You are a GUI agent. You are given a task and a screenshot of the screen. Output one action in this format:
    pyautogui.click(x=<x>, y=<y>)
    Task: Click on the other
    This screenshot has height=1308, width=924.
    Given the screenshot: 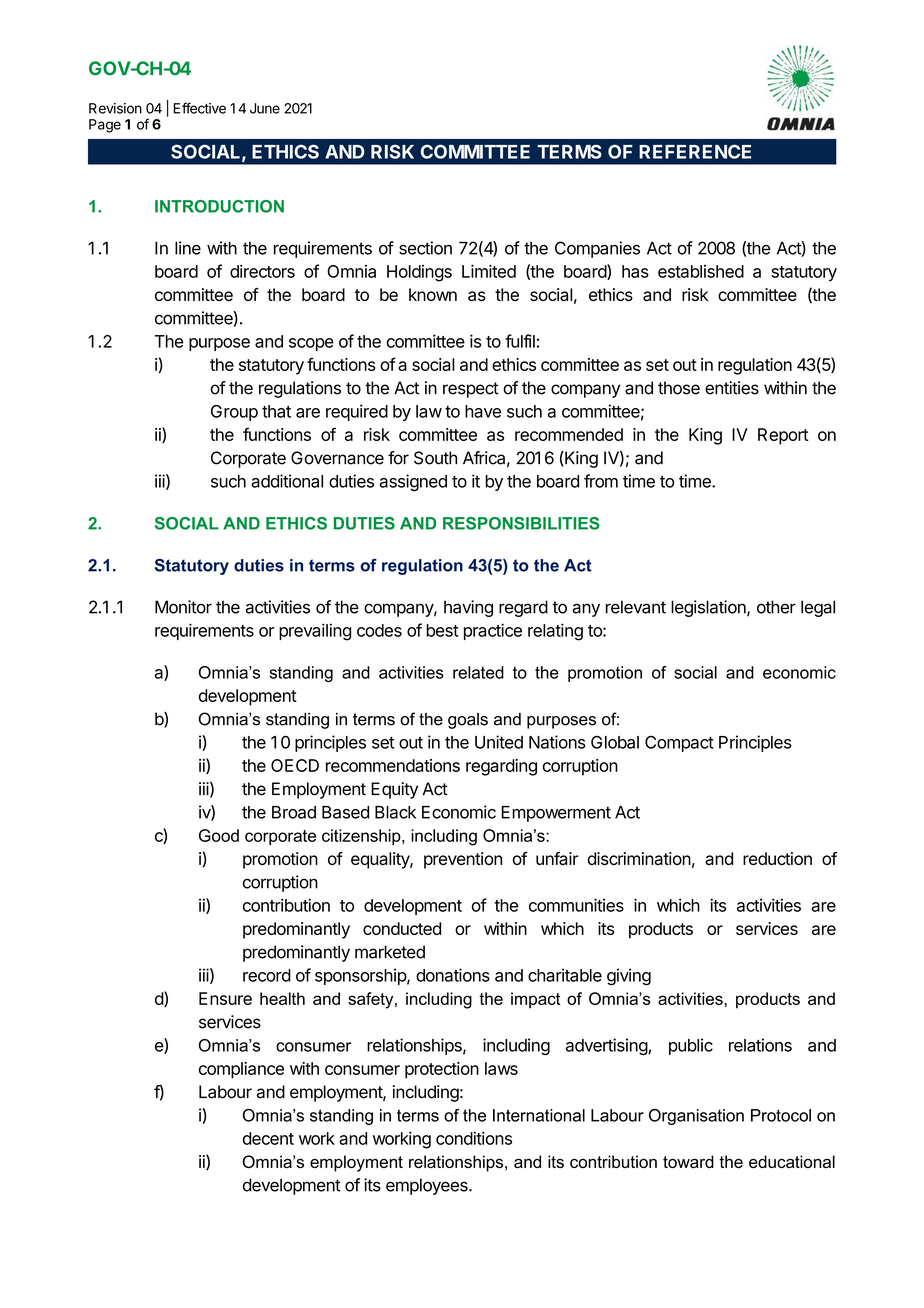 What is the action you would take?
    pyautogui.click(x=776, y=607)
